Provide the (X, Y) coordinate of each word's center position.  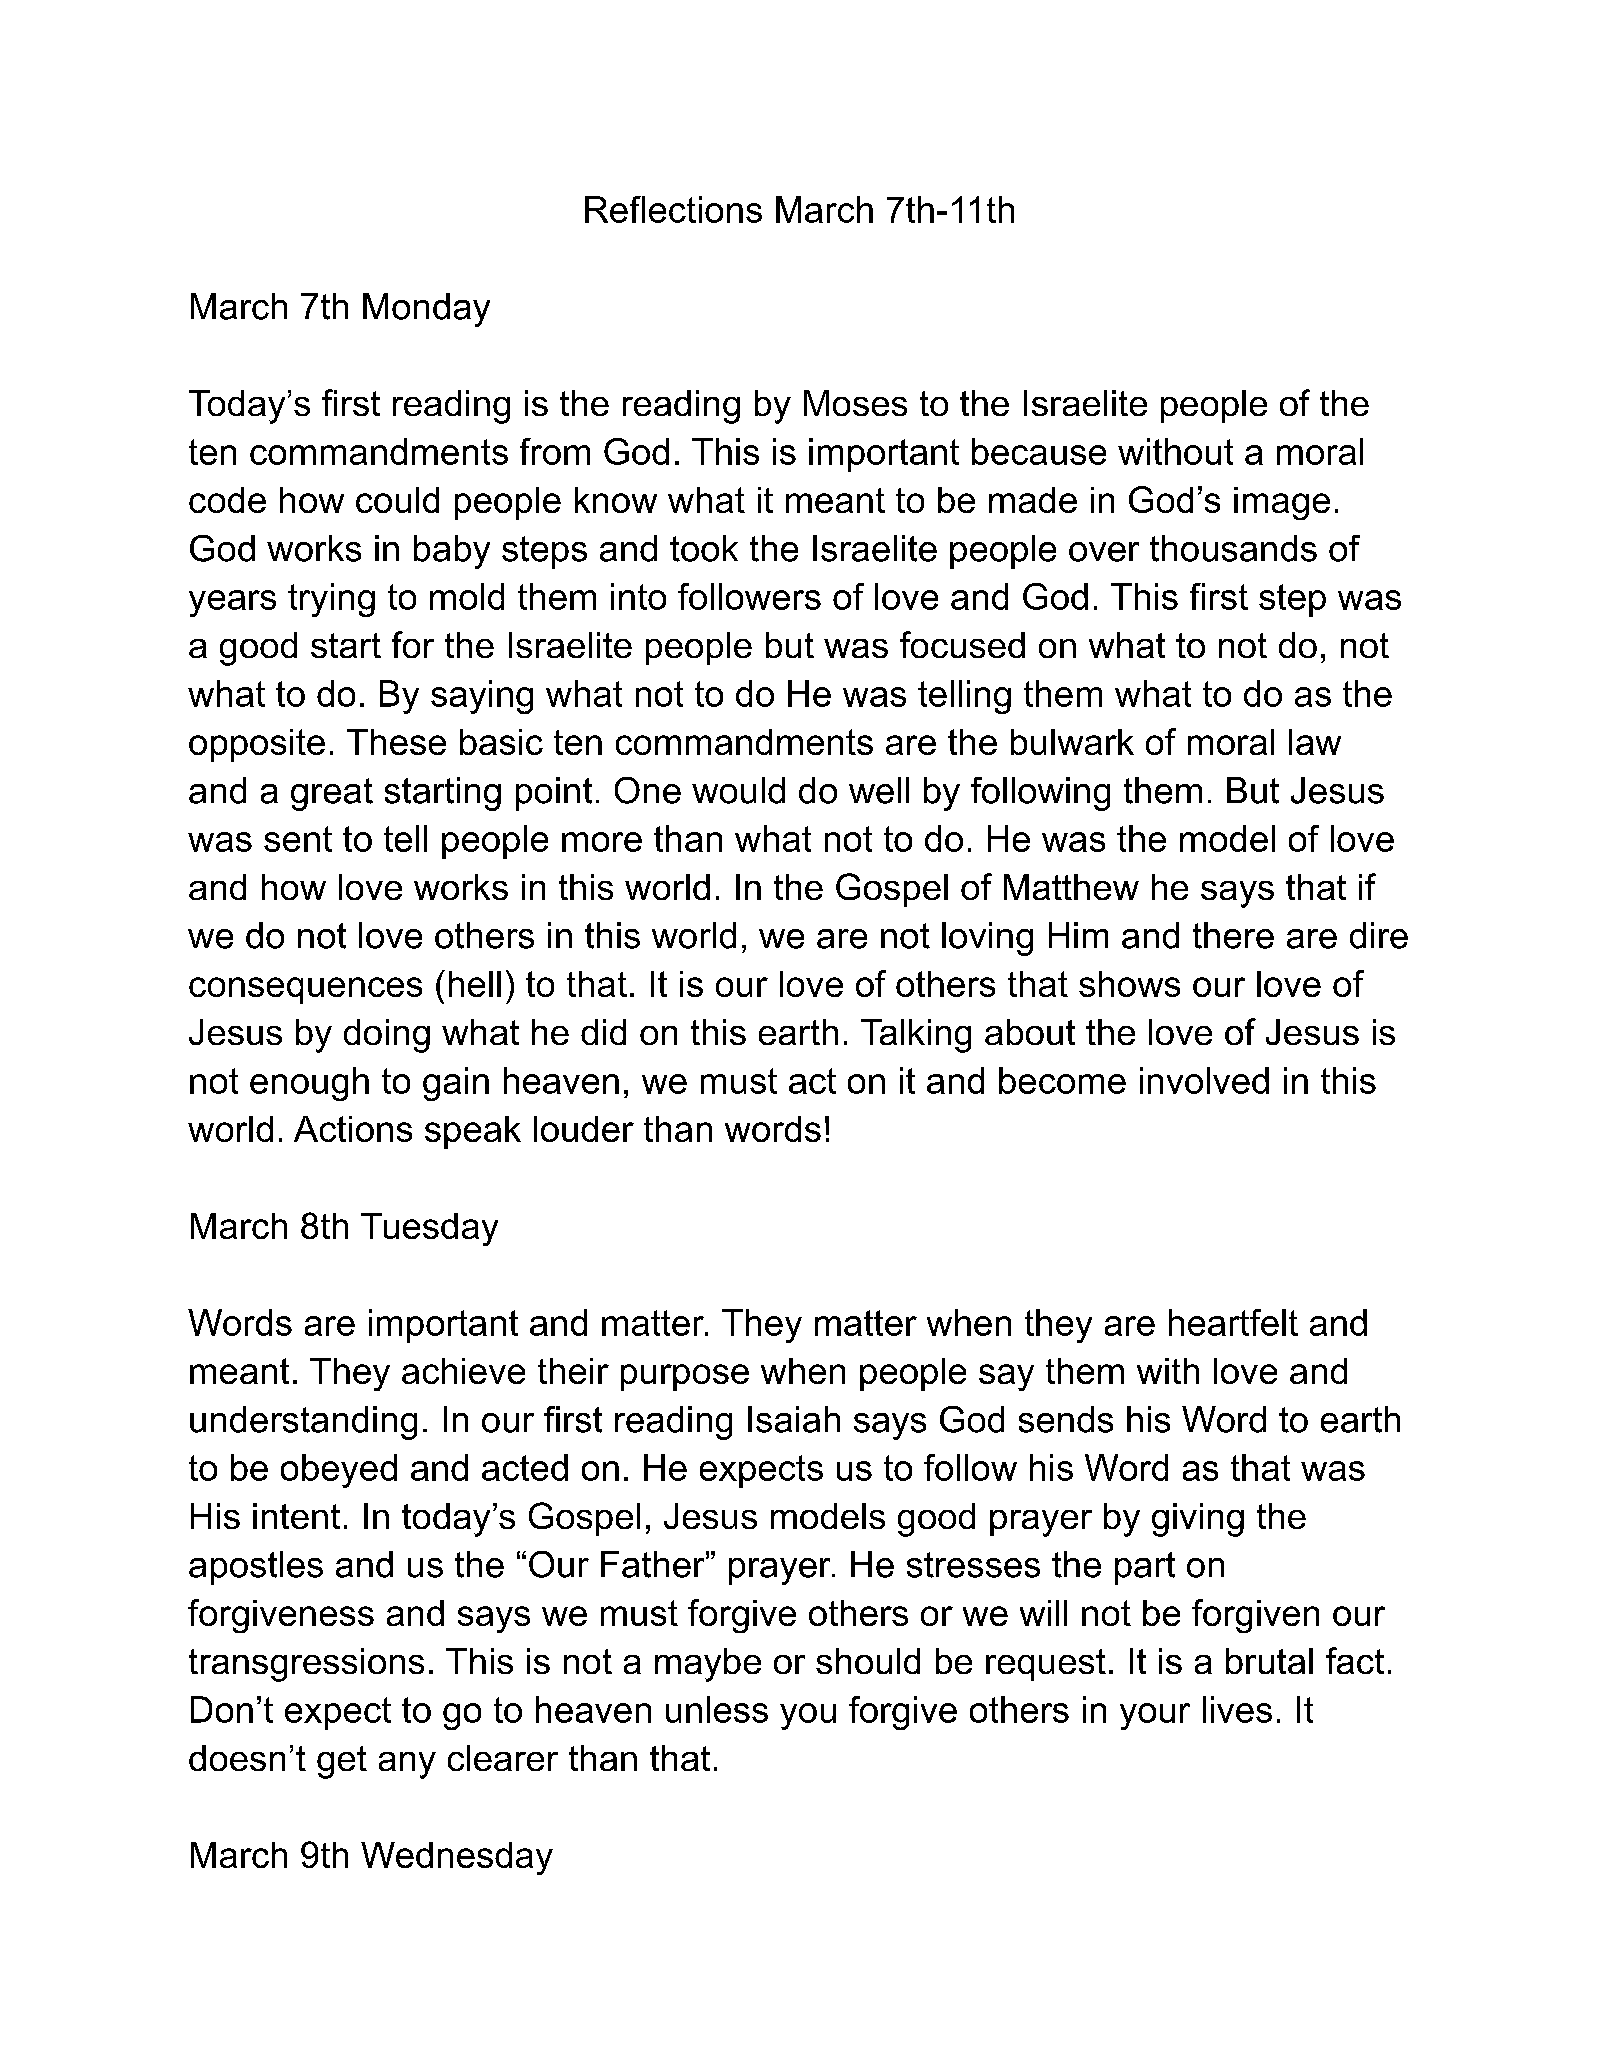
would (738, 790)
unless (717, 1709)
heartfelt (1233, 1322)
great (332, 794)
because (1039, 451)
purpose (685, 1377)
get (342, 1762)
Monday (426, 310)
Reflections (673, 209)
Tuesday (429, 1229)
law (1315, 742)
